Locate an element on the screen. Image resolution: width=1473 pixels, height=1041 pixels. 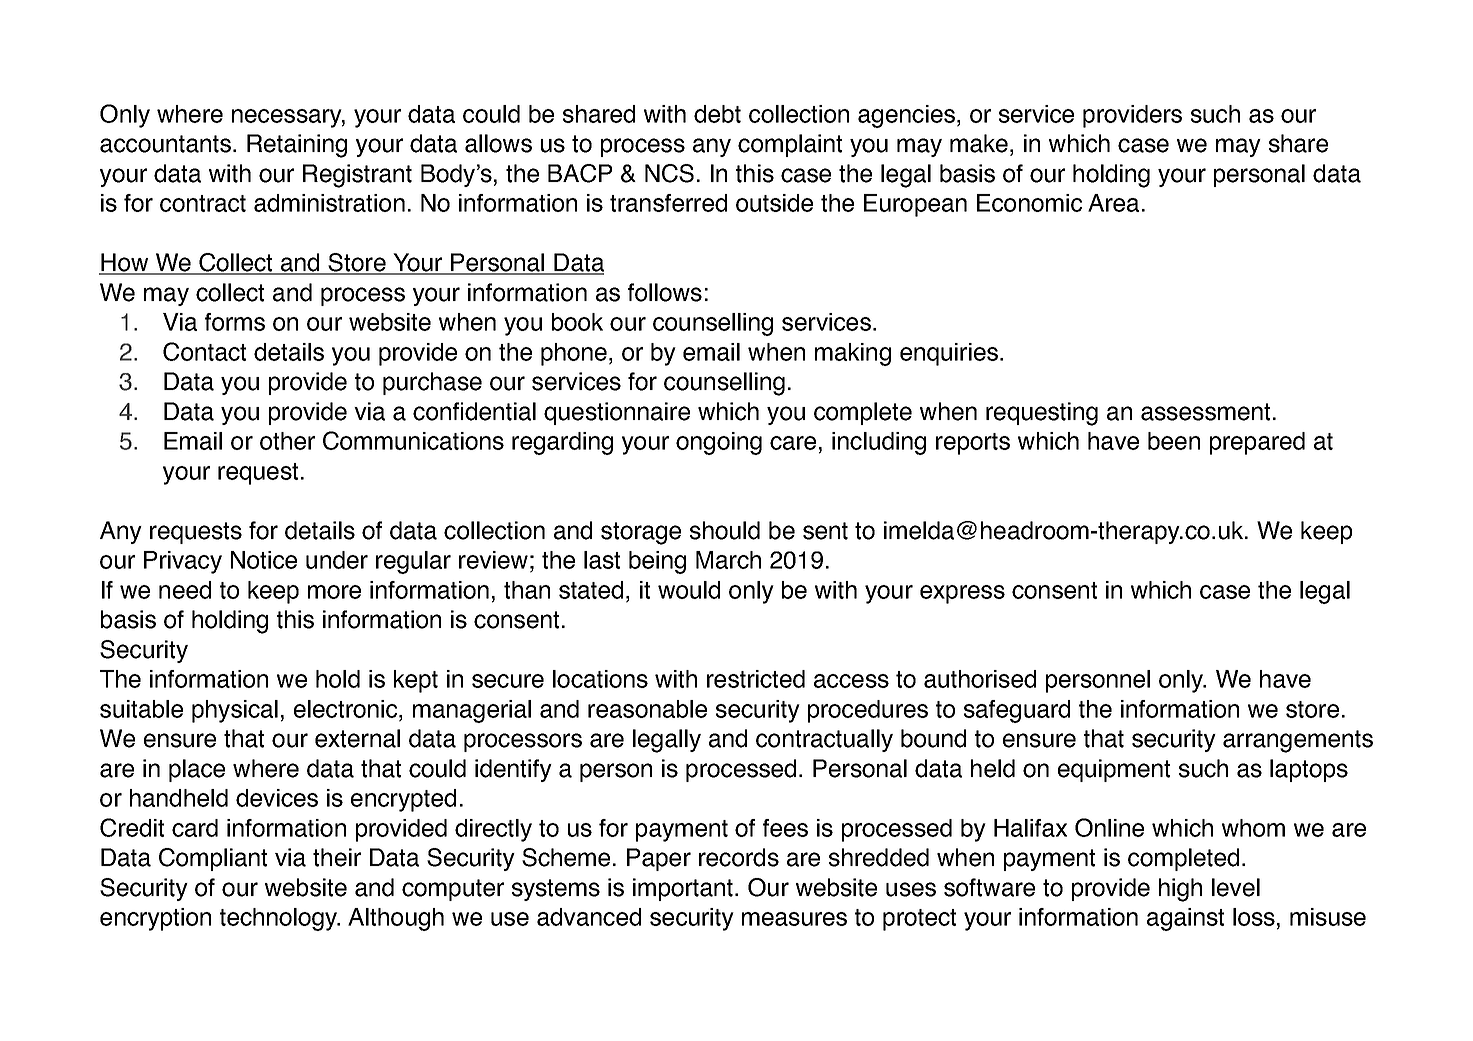
complaint is located at coordinates (790, 145).
